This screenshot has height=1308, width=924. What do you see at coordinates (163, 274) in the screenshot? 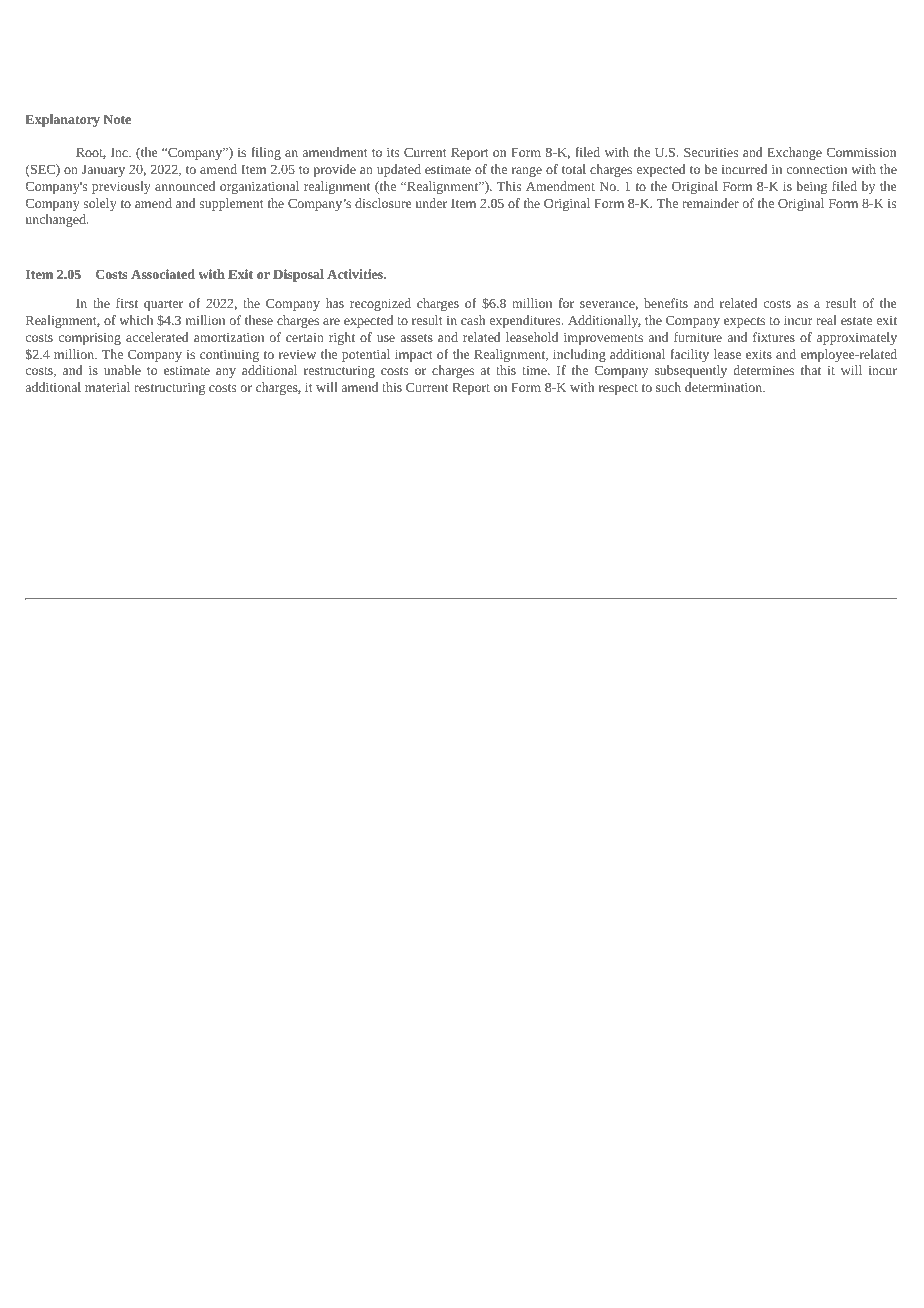
I see `Associated` at bounding box center [163, 274].
